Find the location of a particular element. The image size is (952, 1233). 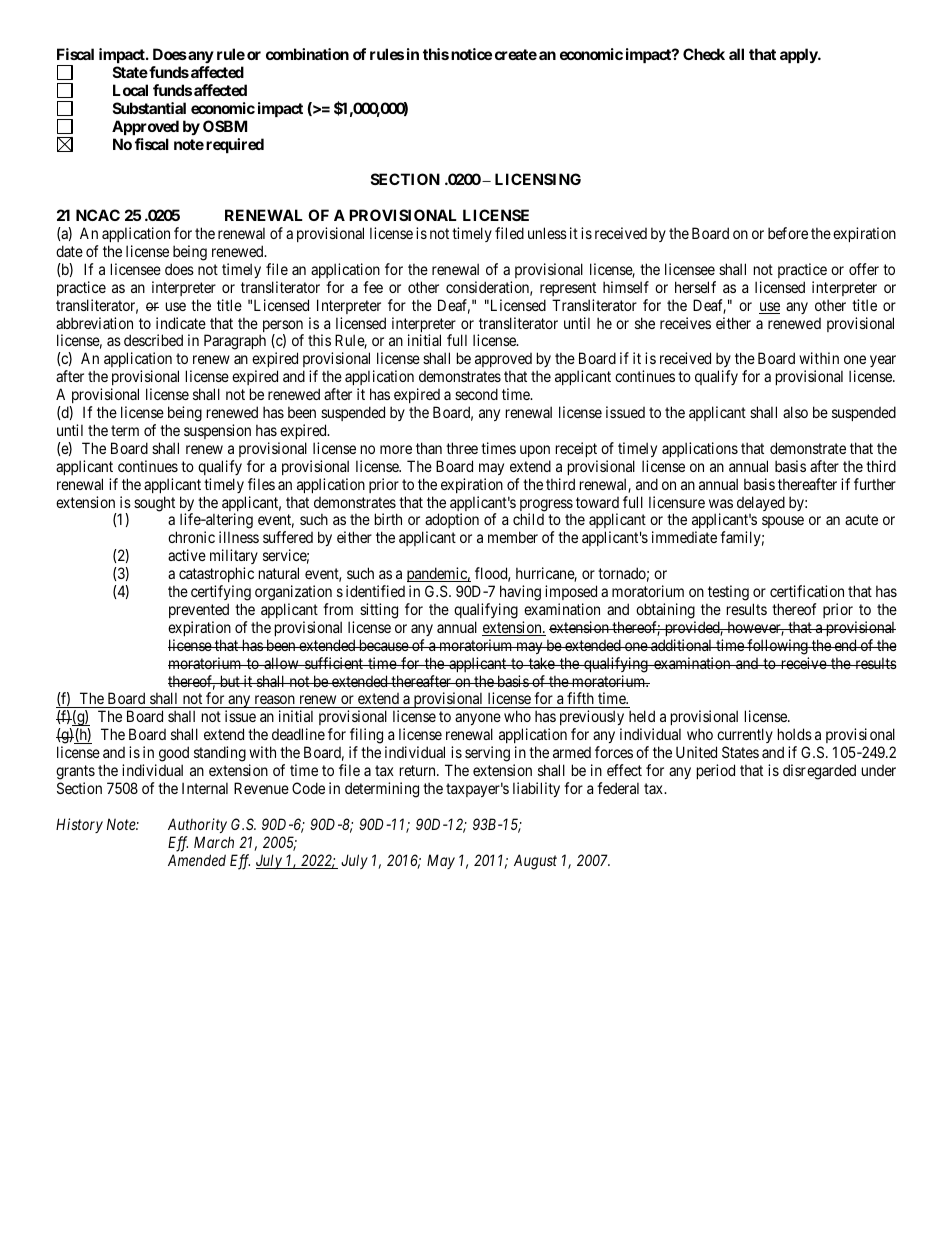

Authority is located at coordinates (197, 825).
